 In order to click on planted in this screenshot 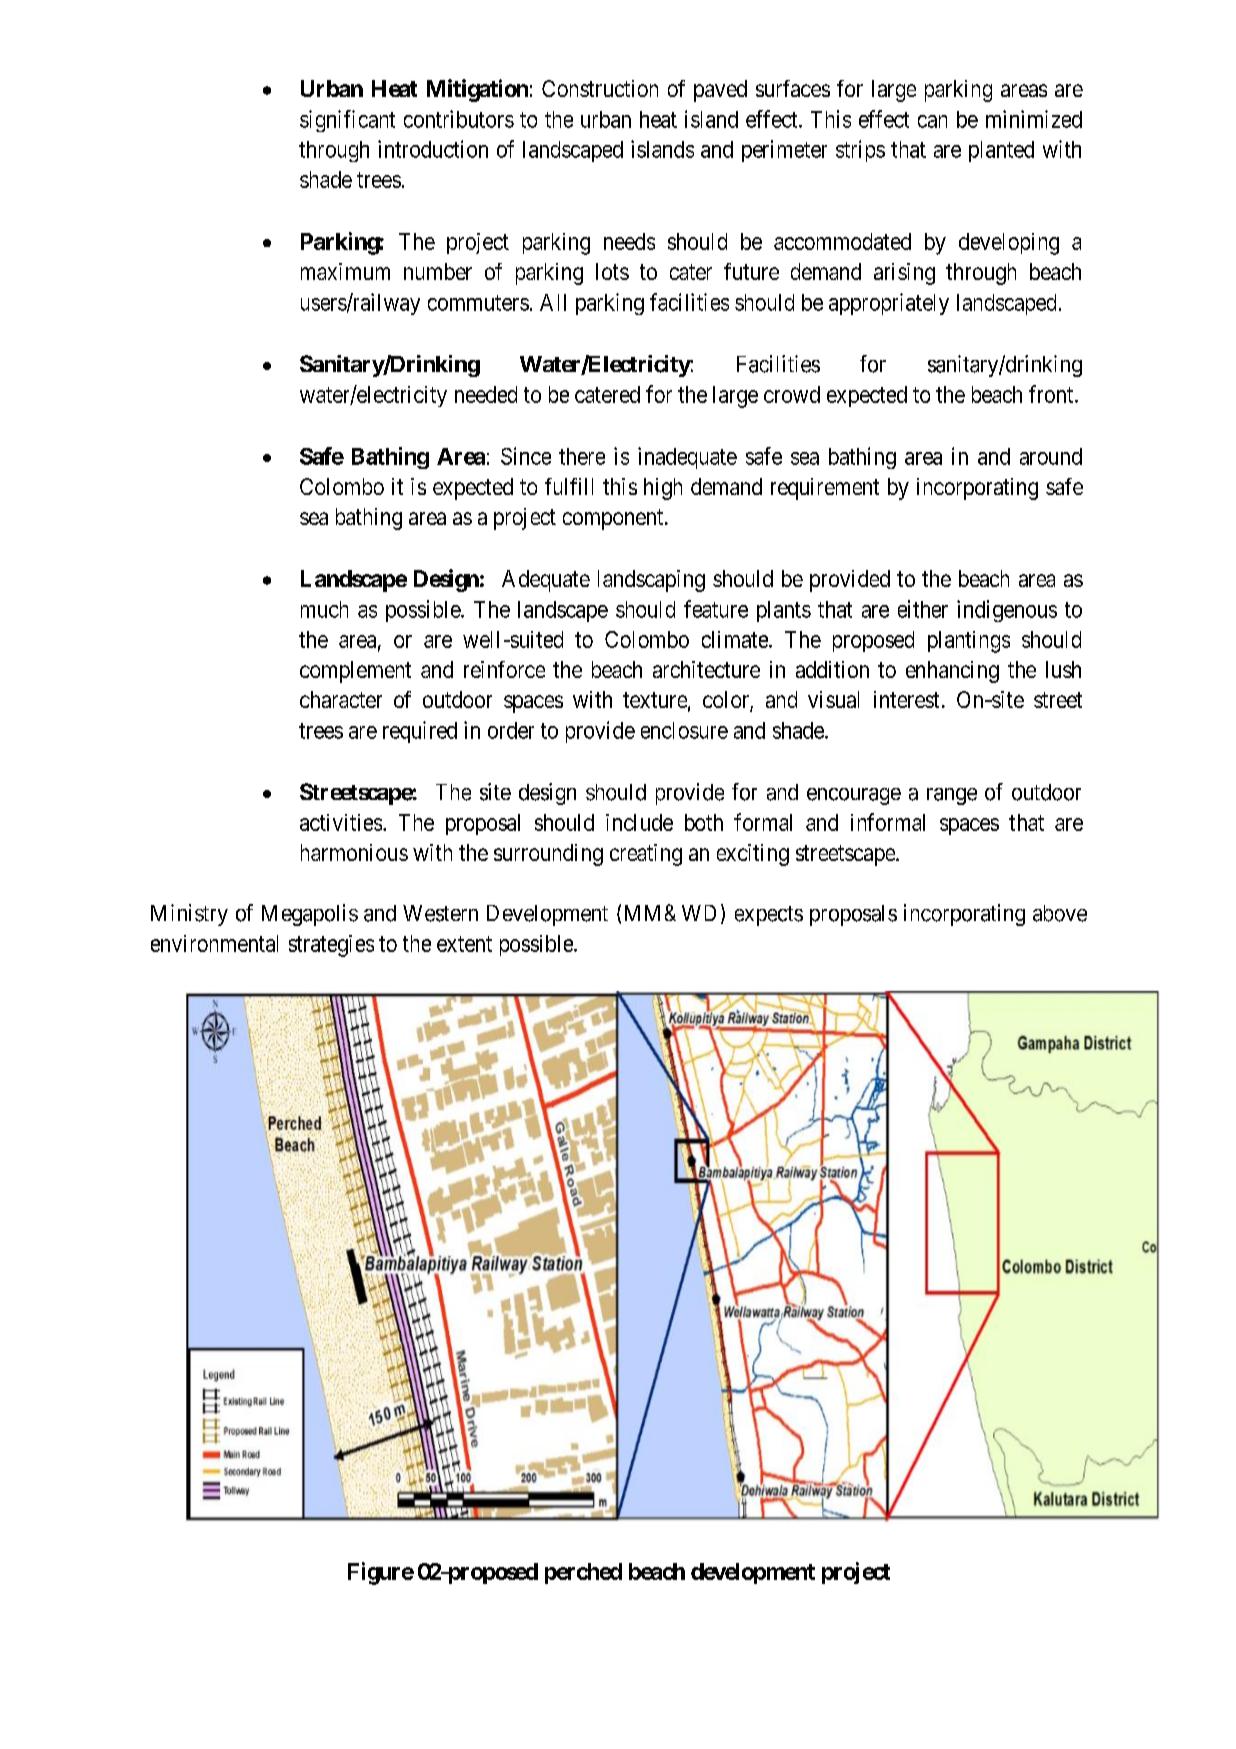, I will do `click(1001, 151)`.
